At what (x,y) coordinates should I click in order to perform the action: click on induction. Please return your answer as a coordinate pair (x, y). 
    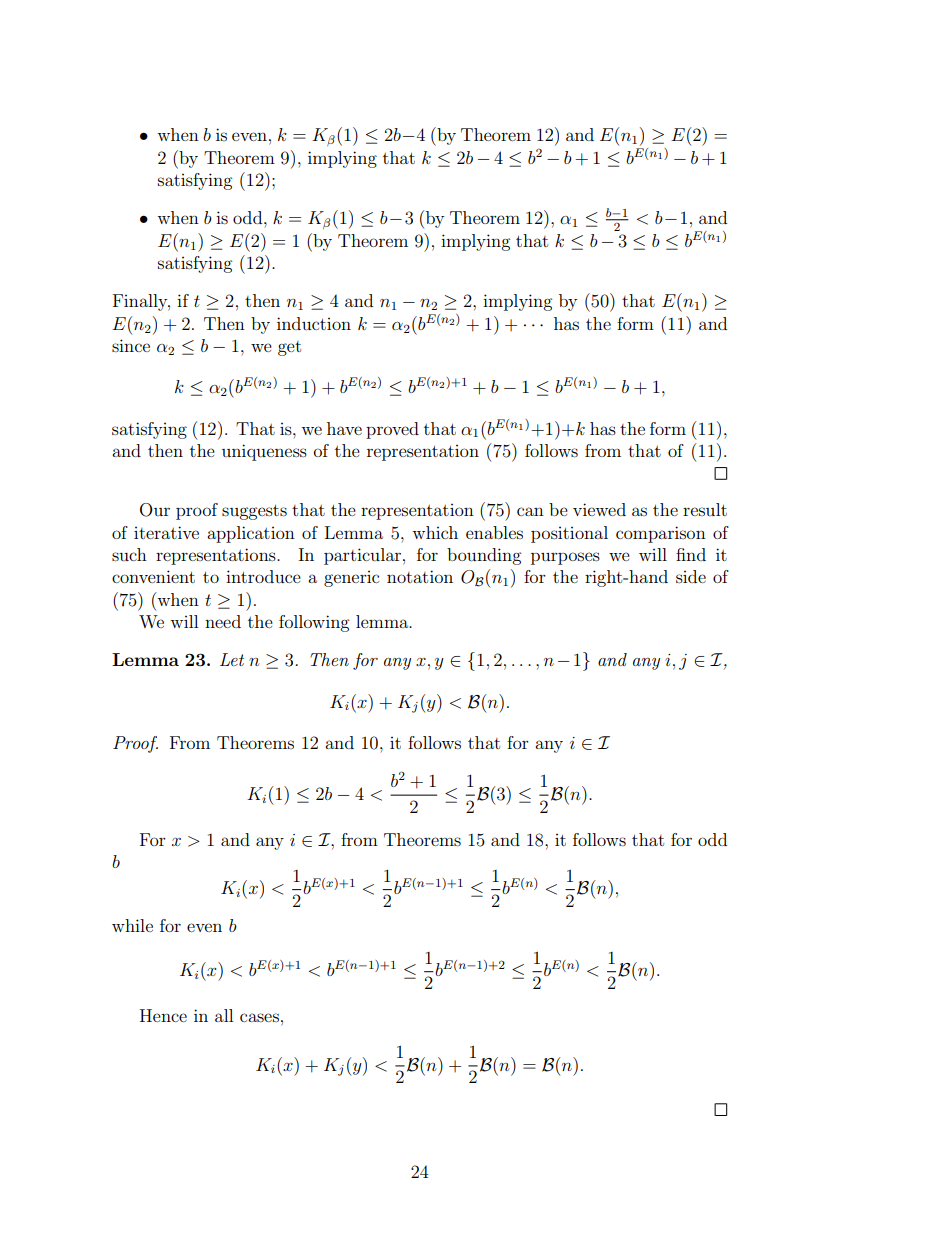
    Looking at the image, I should click on (314, 323).
